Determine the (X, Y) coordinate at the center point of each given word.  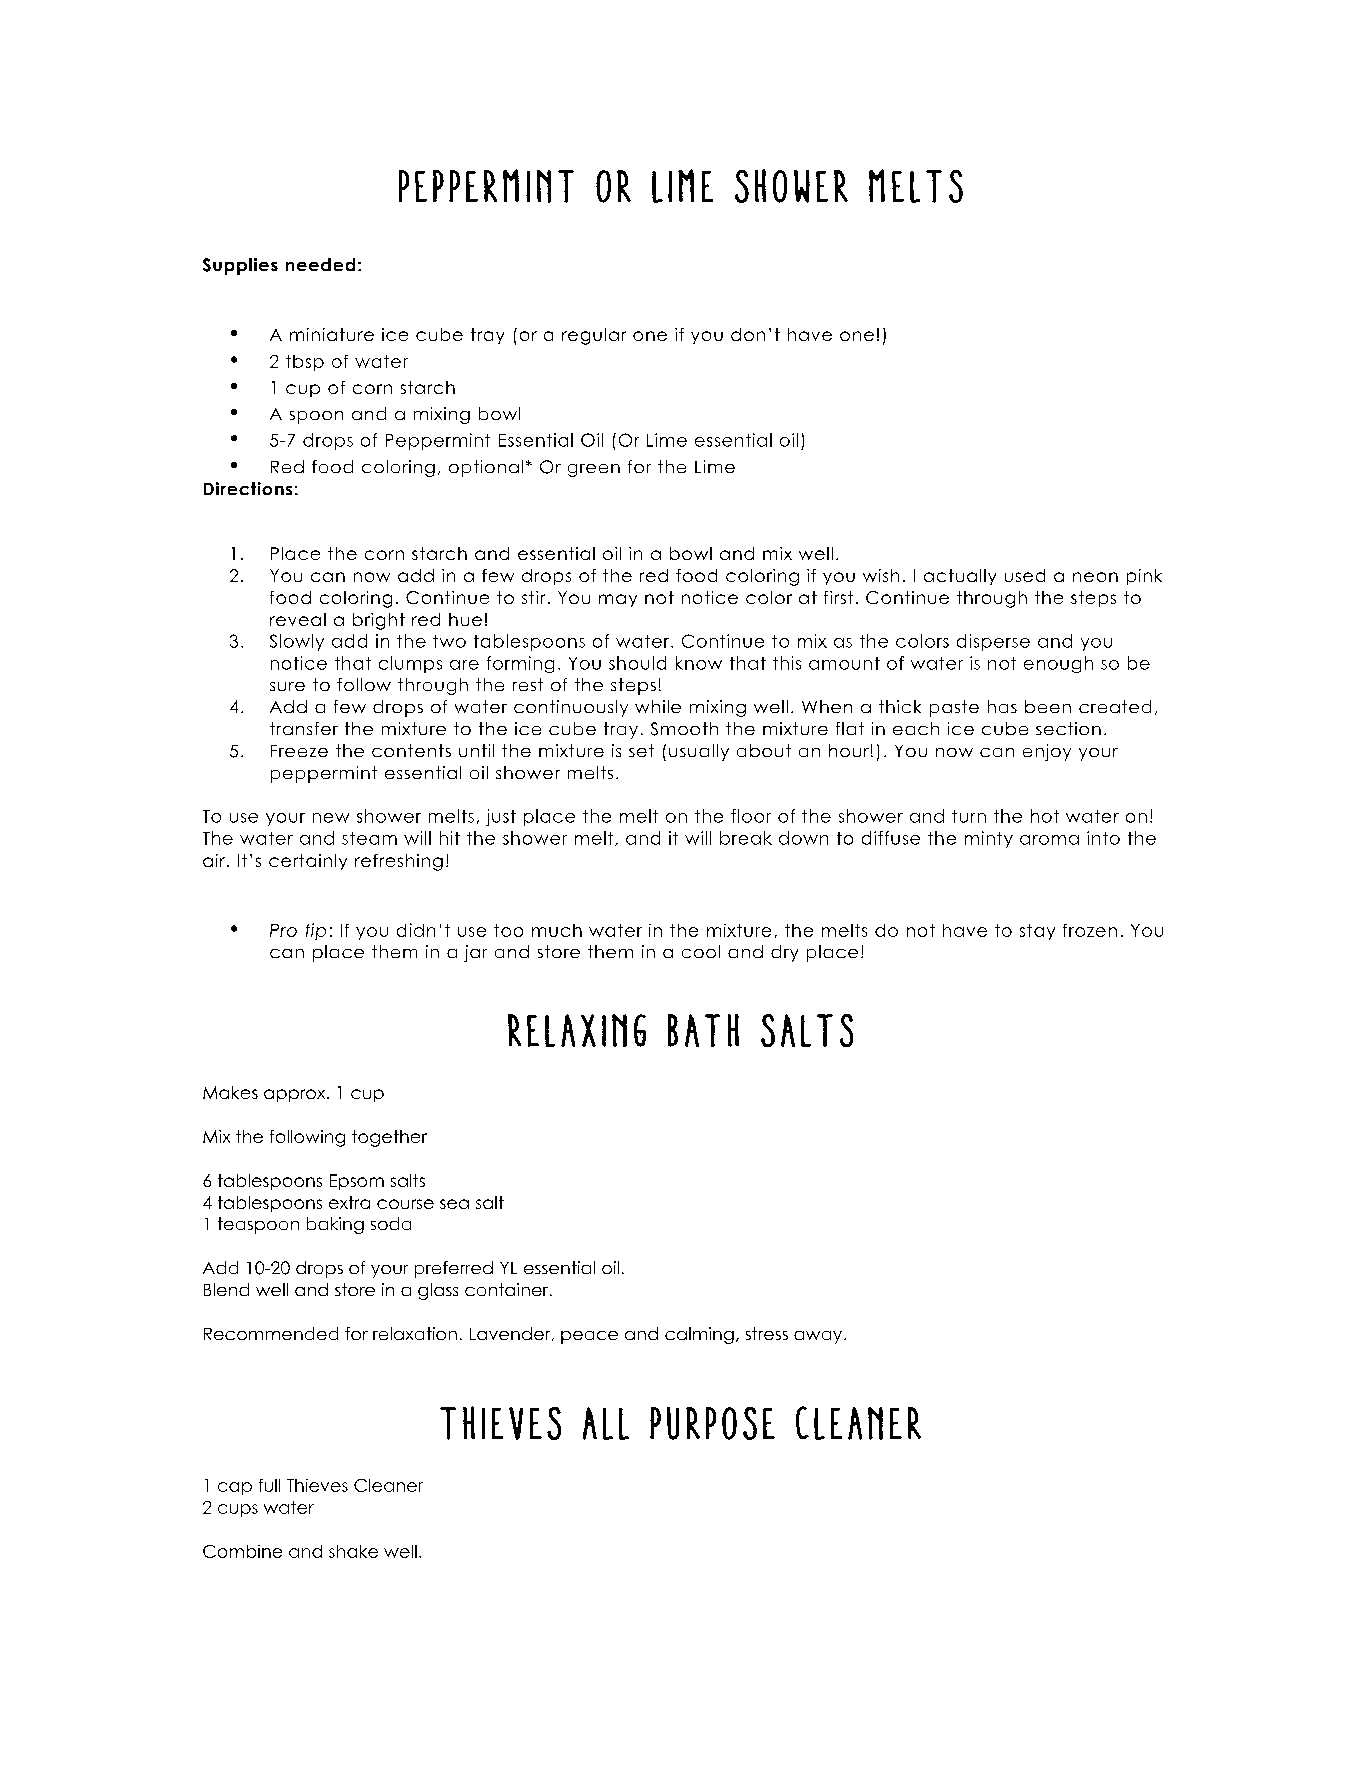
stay (1037, 932)
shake (353, 1551)
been (1048, 706)
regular (594, 336)
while (658, 706)
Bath (703, 1030)
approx (296, 1095)
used (1025, 575)
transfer (304, 728)
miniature (332, 334)
